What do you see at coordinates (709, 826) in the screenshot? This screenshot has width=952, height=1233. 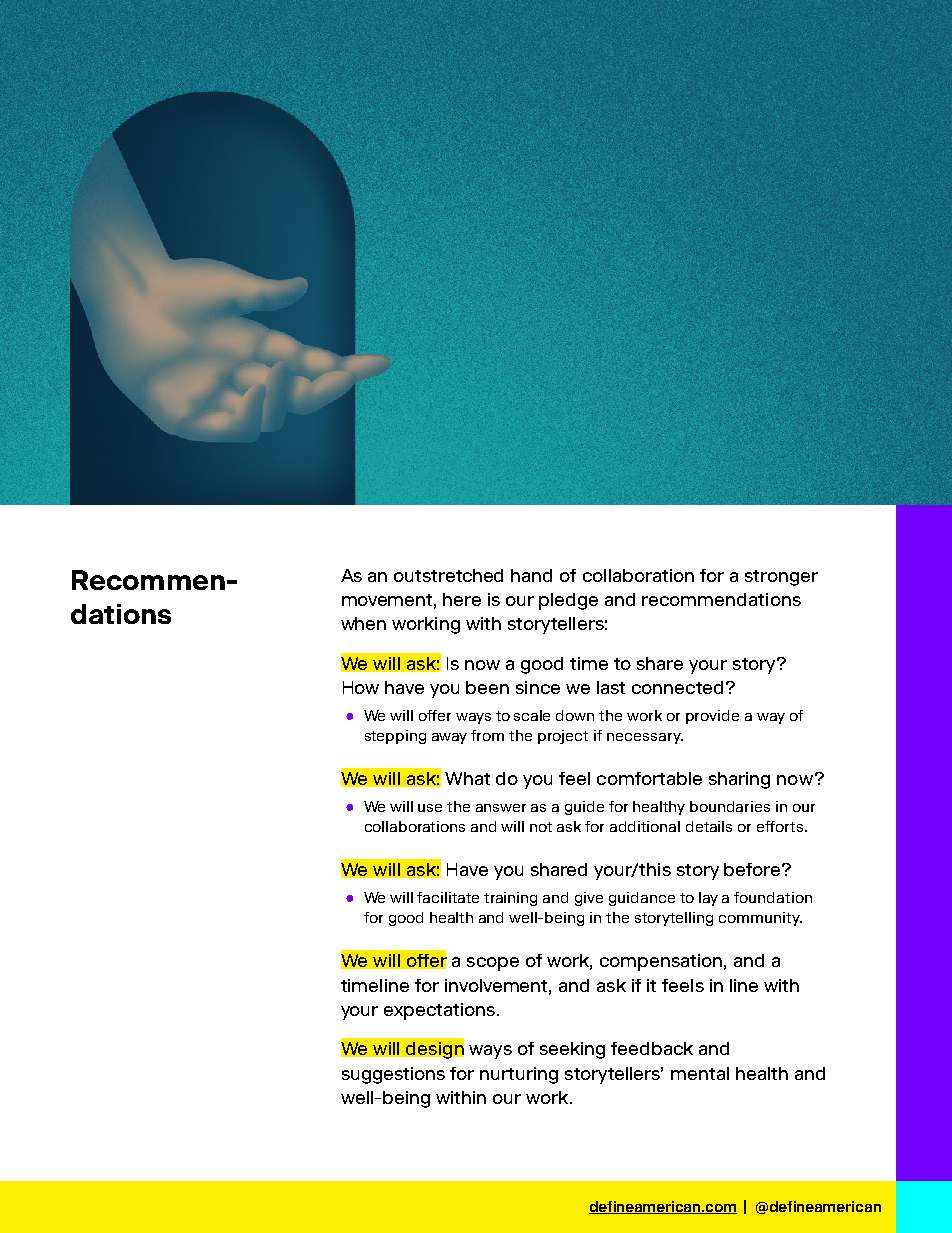 I see `details` at bounding box center [709, 826].
